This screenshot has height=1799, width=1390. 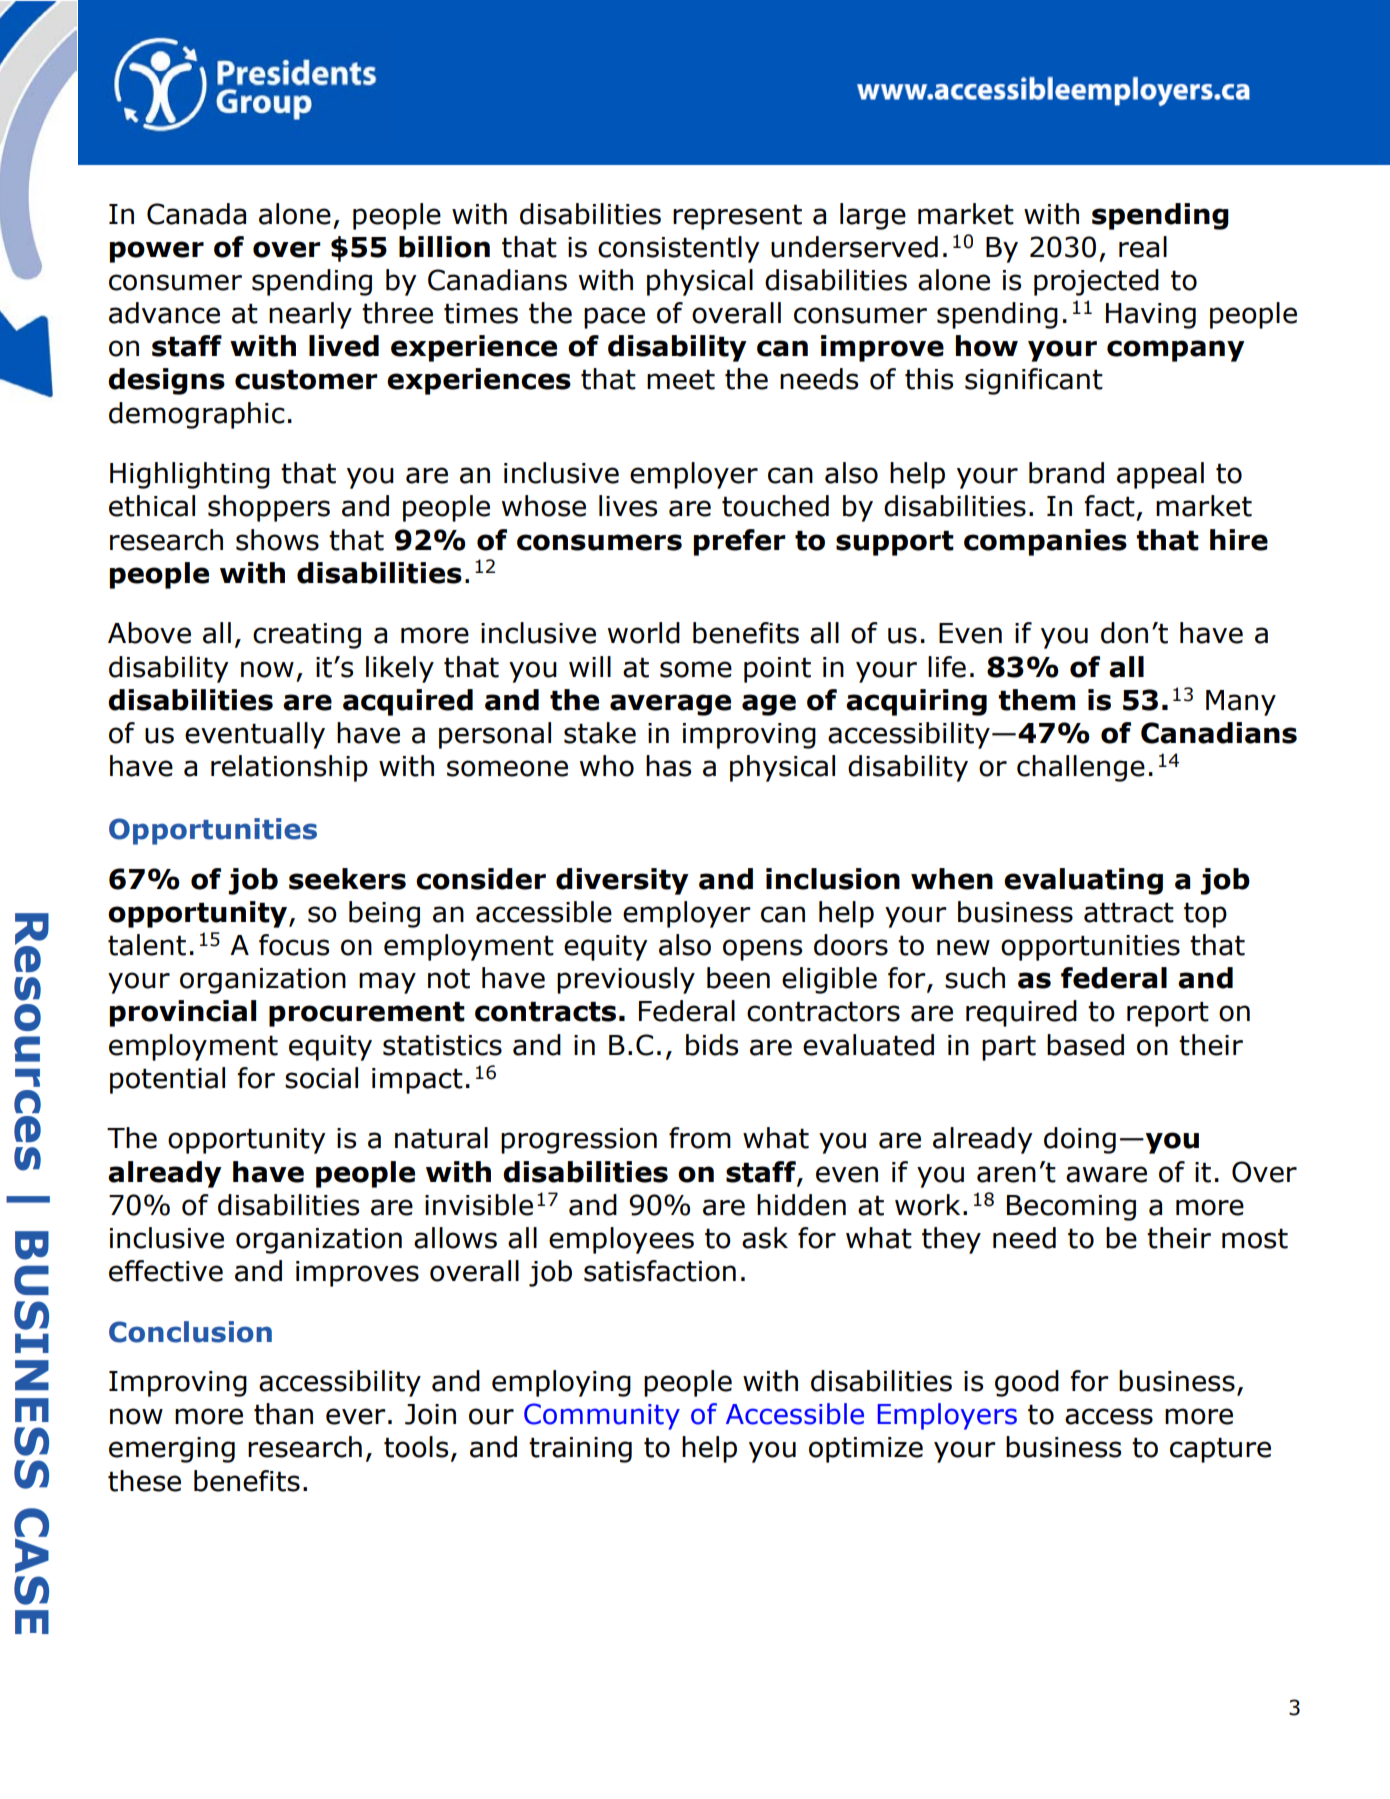 I want to click on from, so click(x=700, y=1138).
